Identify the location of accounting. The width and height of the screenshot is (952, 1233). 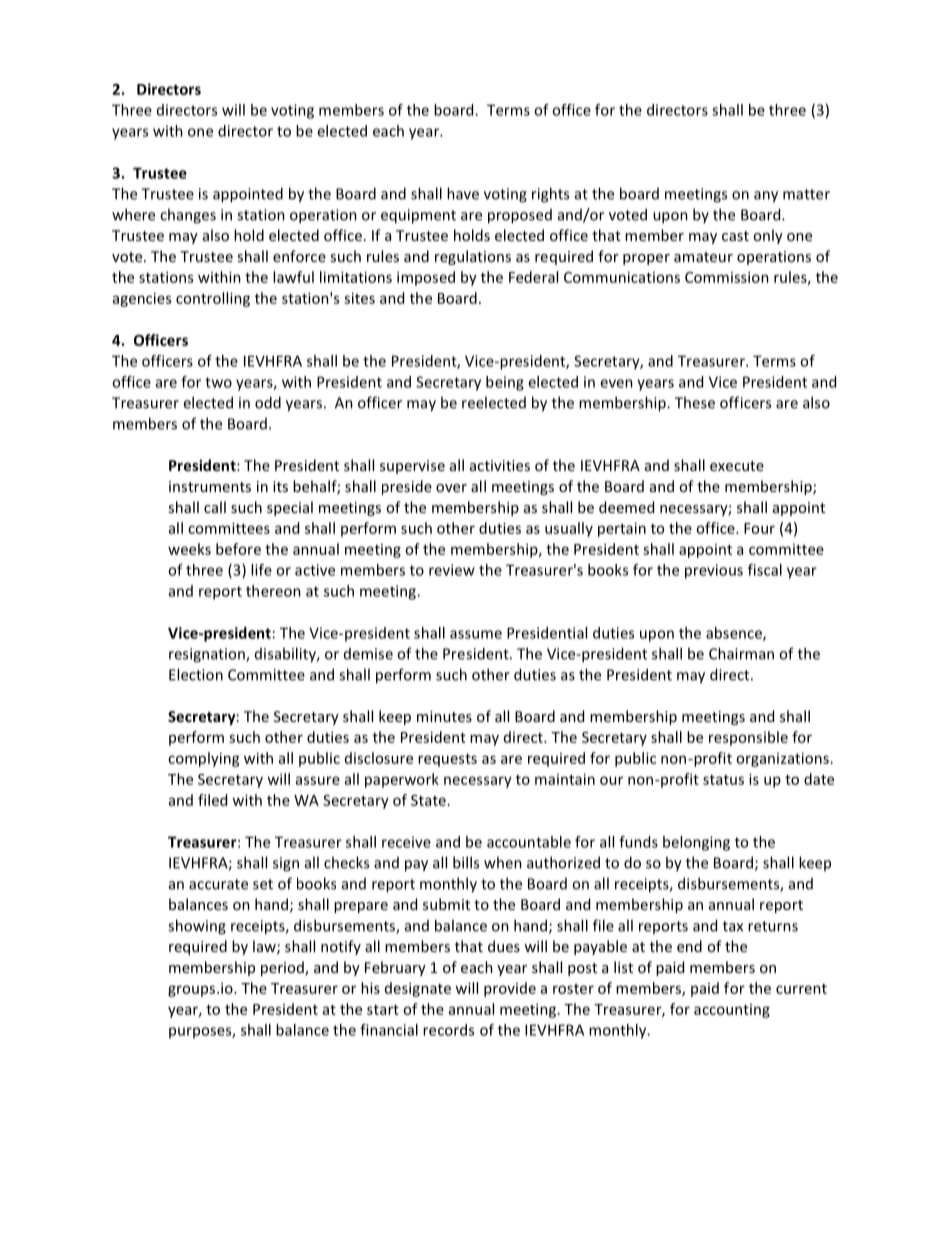
(732, 1011).
